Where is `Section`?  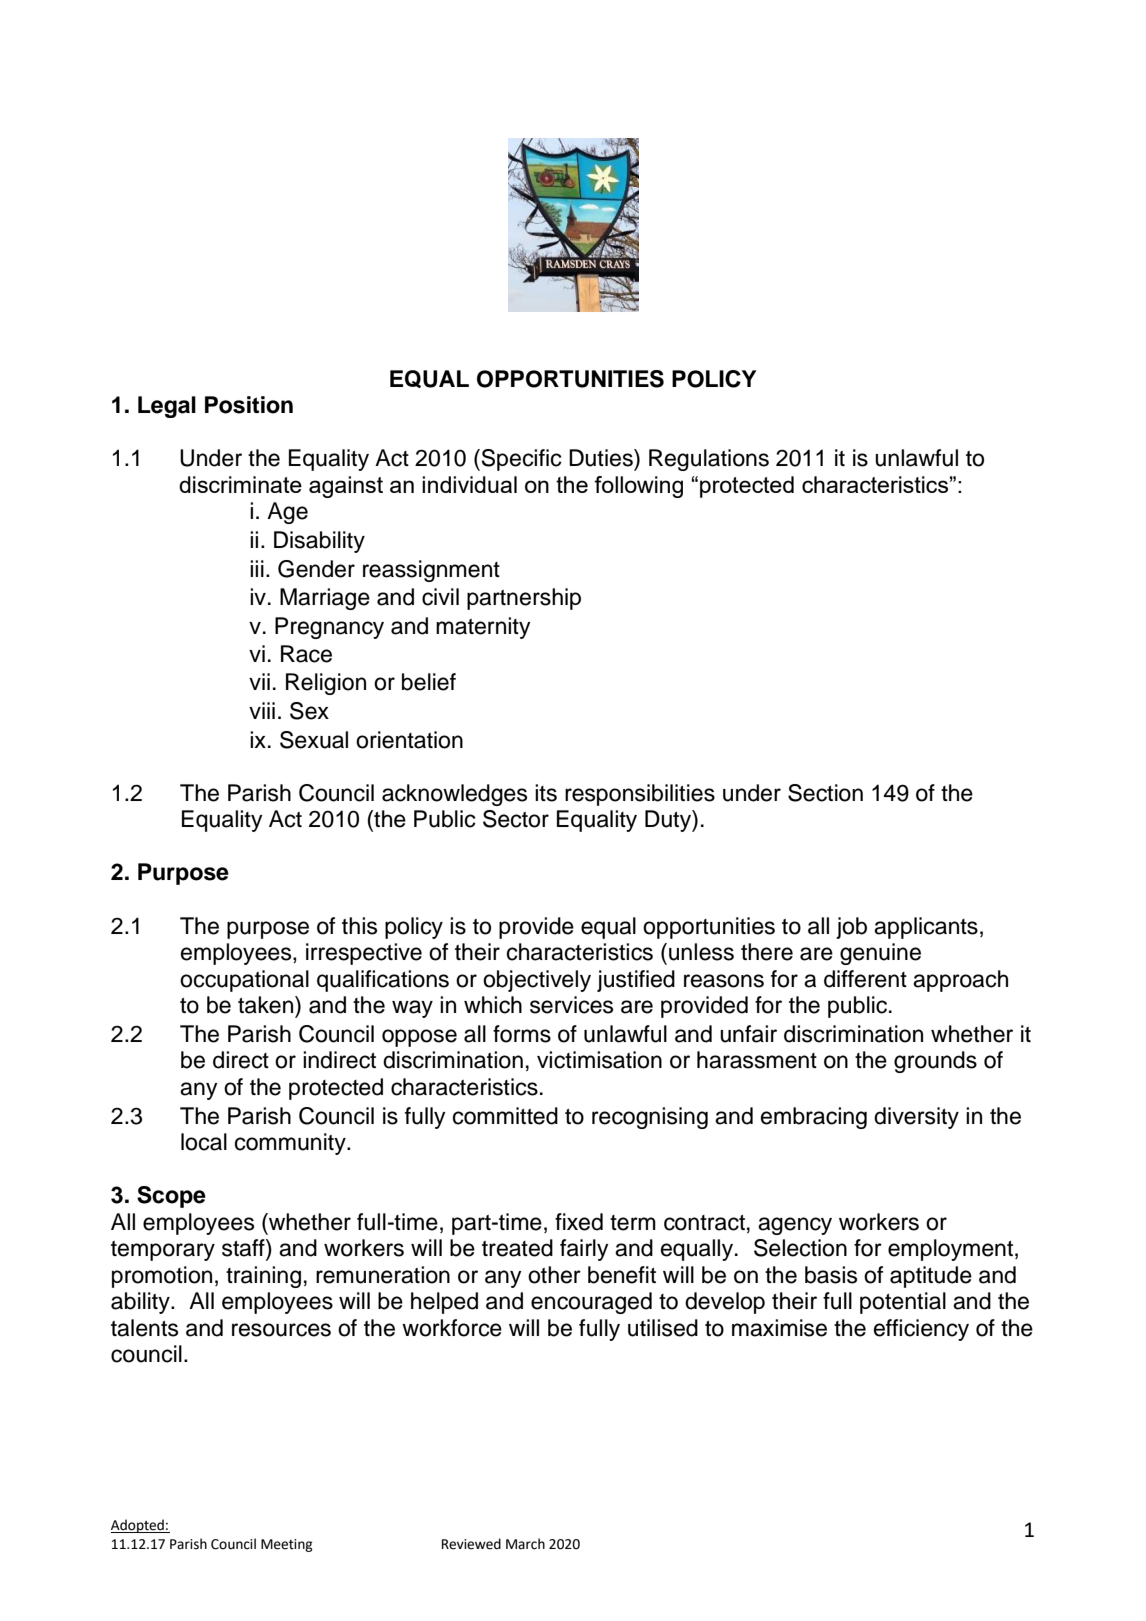
Section is located at coordinates (825, 793).
